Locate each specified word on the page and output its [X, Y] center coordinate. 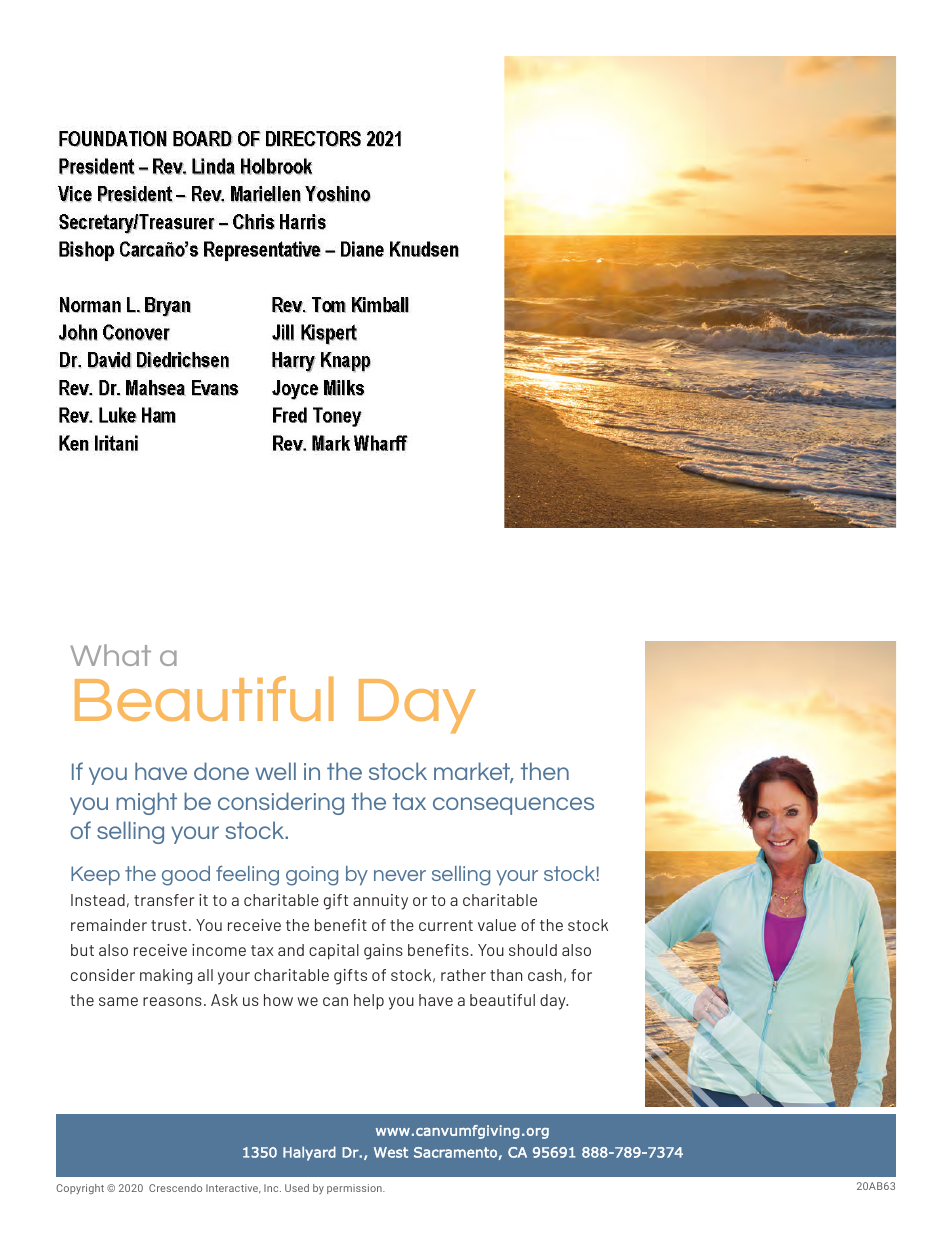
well [275, 771]
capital [334, 952]
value [497, 925]
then [545, 771]
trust [169, 925]
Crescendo [175, 1188]
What [110, 655]
